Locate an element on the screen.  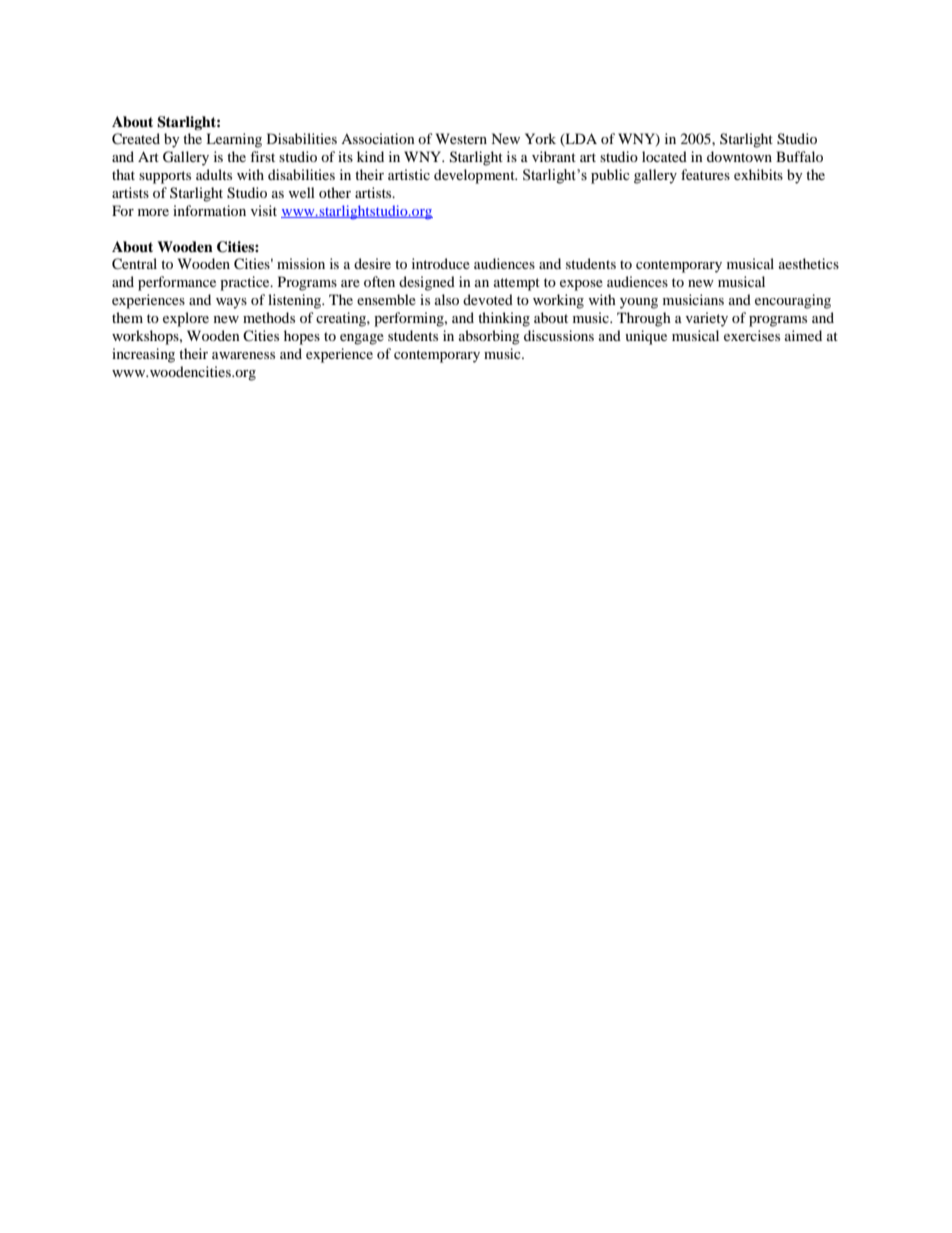
downtown is located at coordinates (739, 156).
